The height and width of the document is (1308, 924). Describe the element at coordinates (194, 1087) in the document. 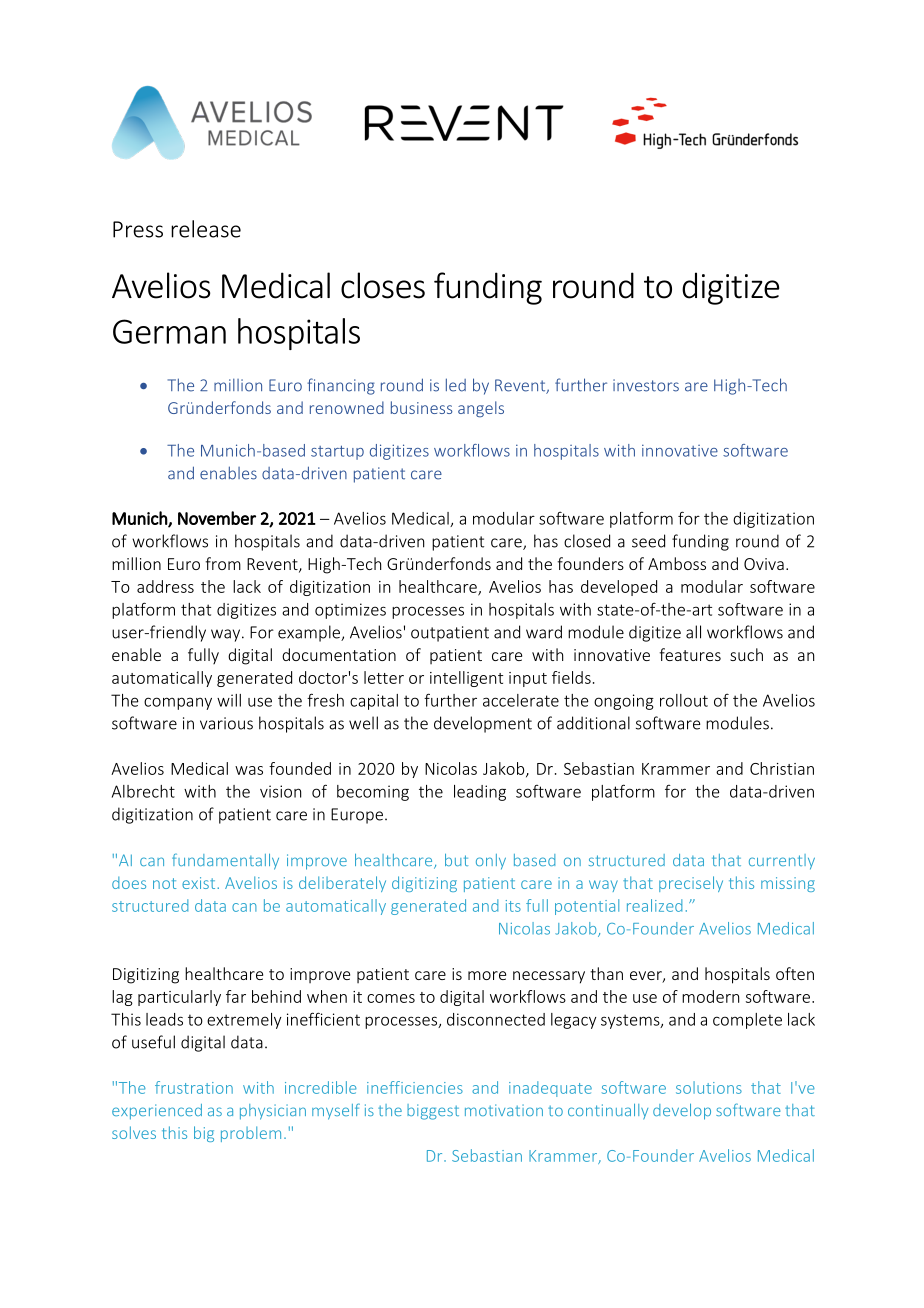

I see `frustration` at that location.
